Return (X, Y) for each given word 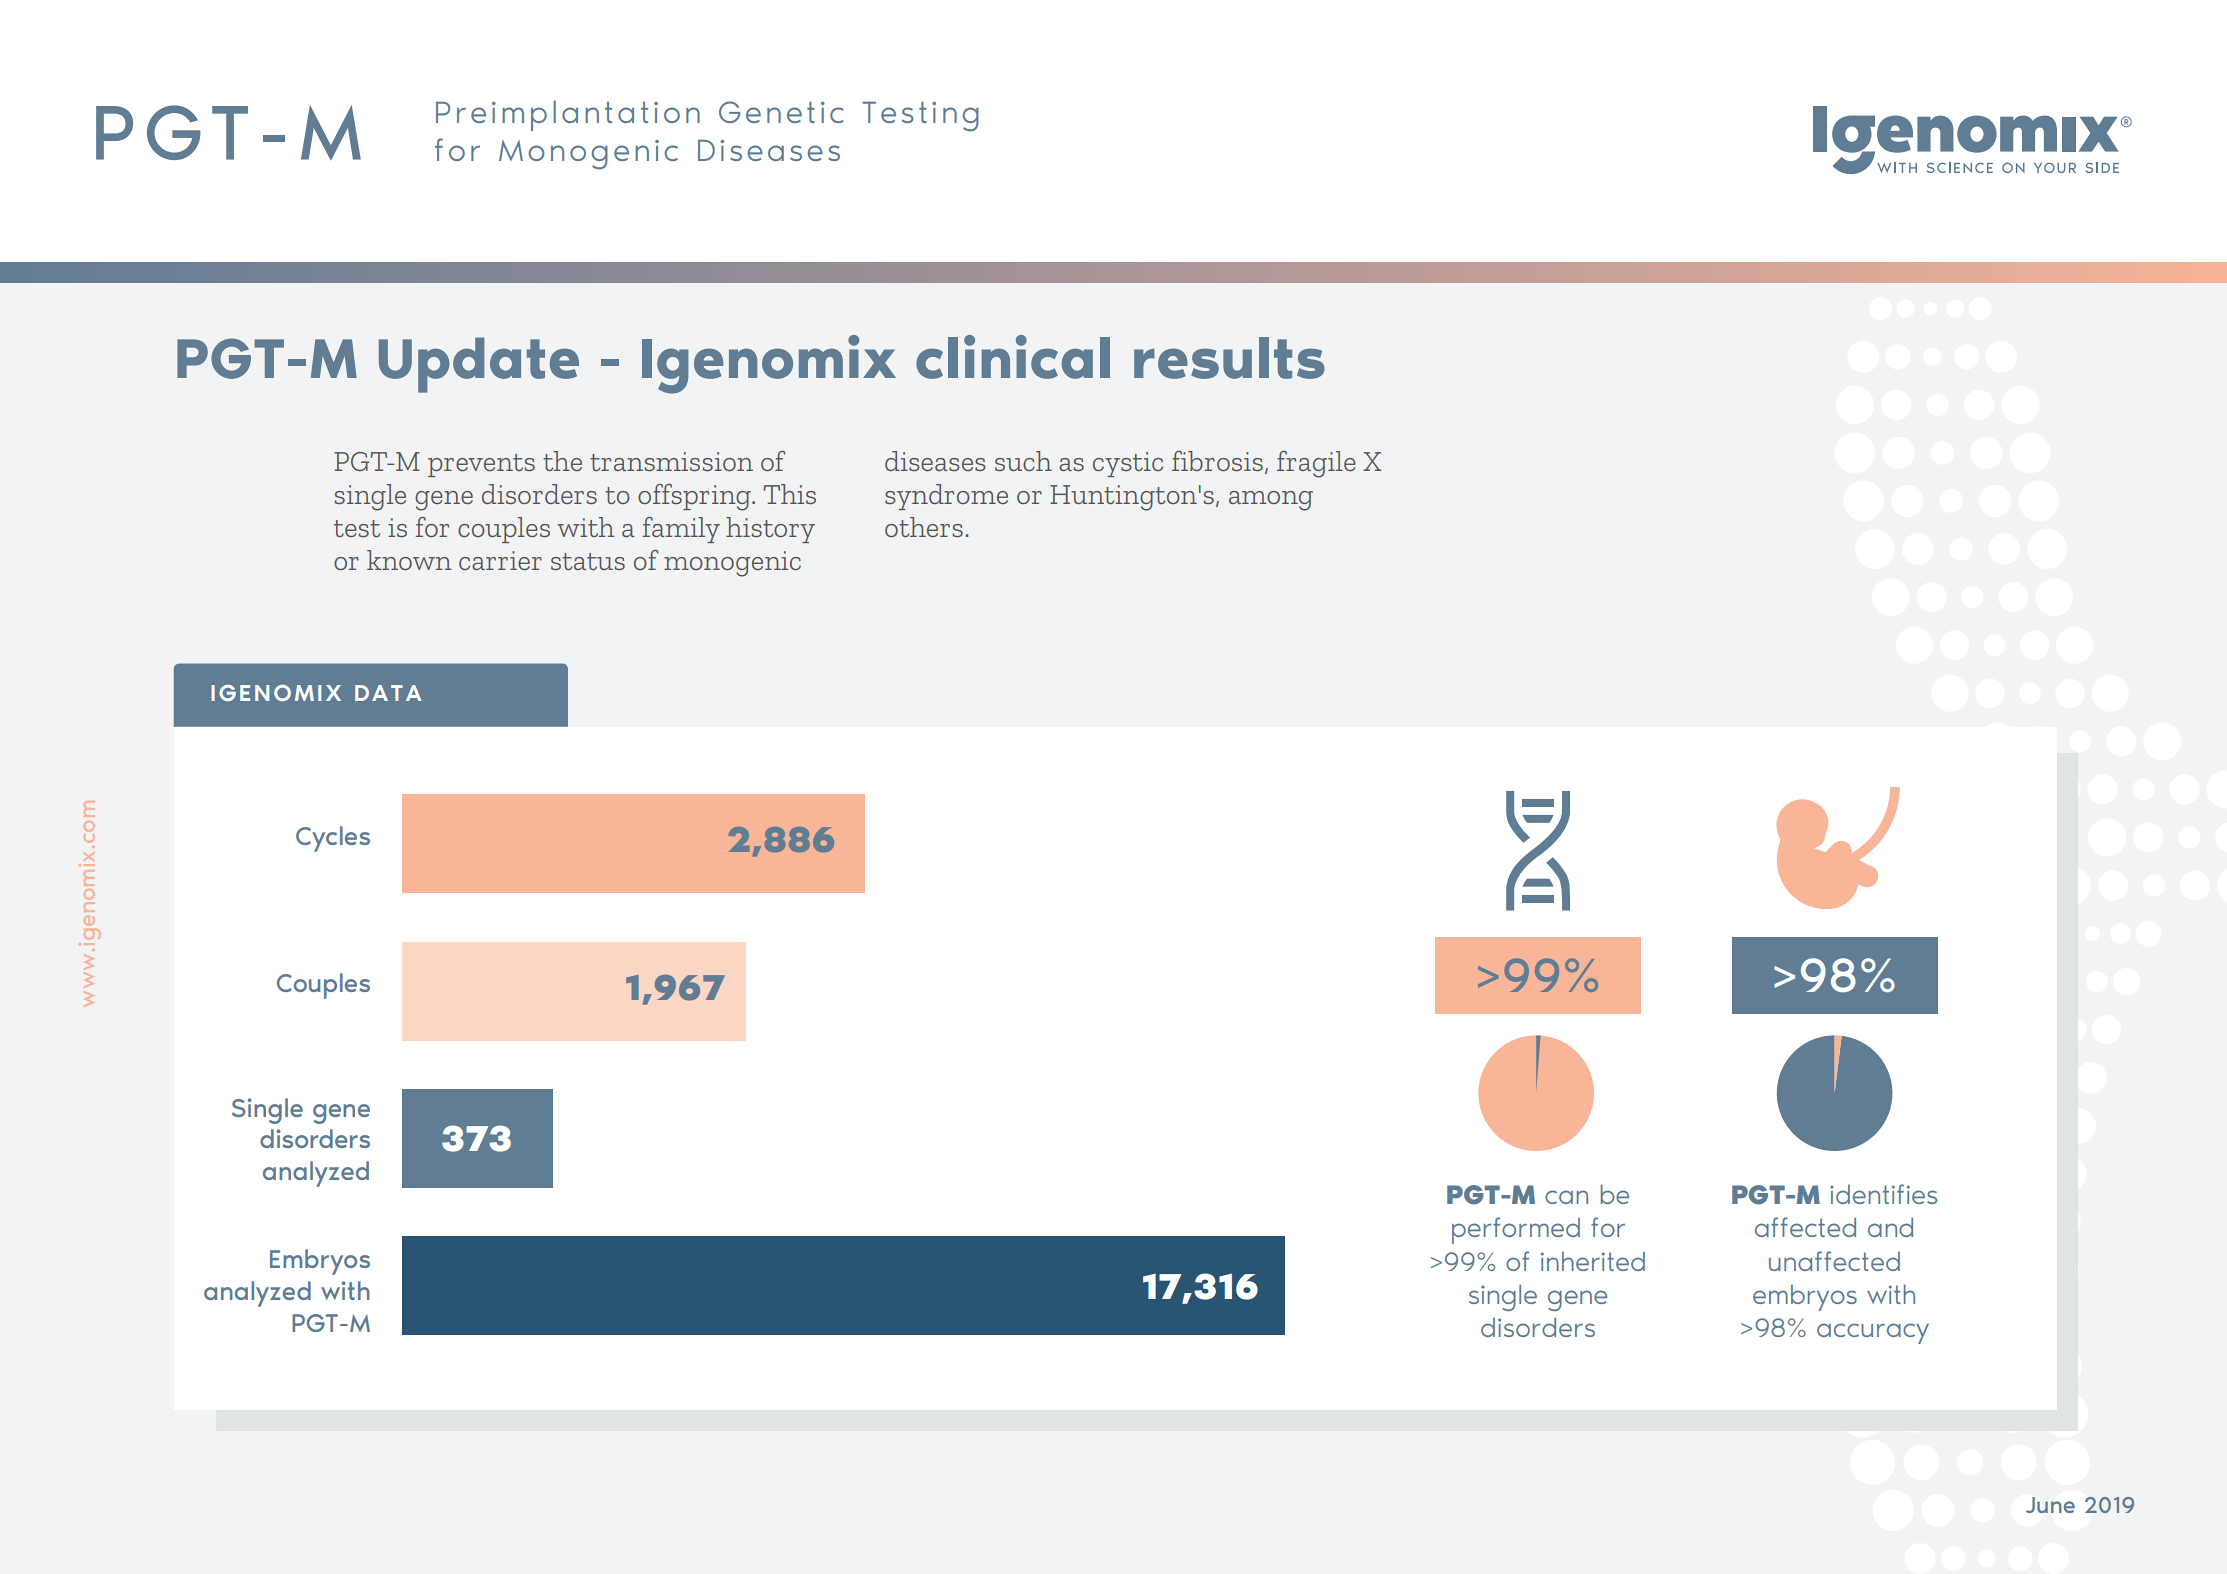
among (1271, 501)
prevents (481, 465)
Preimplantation (568, 115)
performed (1516, 1230)
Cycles (333, 839)
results (1229, 358)
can (1566, 1197)
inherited (1593, 1261)
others (924, 527)
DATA (388, 693)
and (1890, 1227)
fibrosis (1217, 461)
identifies (1883, 1194)
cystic (1128, 464)
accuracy (1873, 1333)
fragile (1316, 464)
